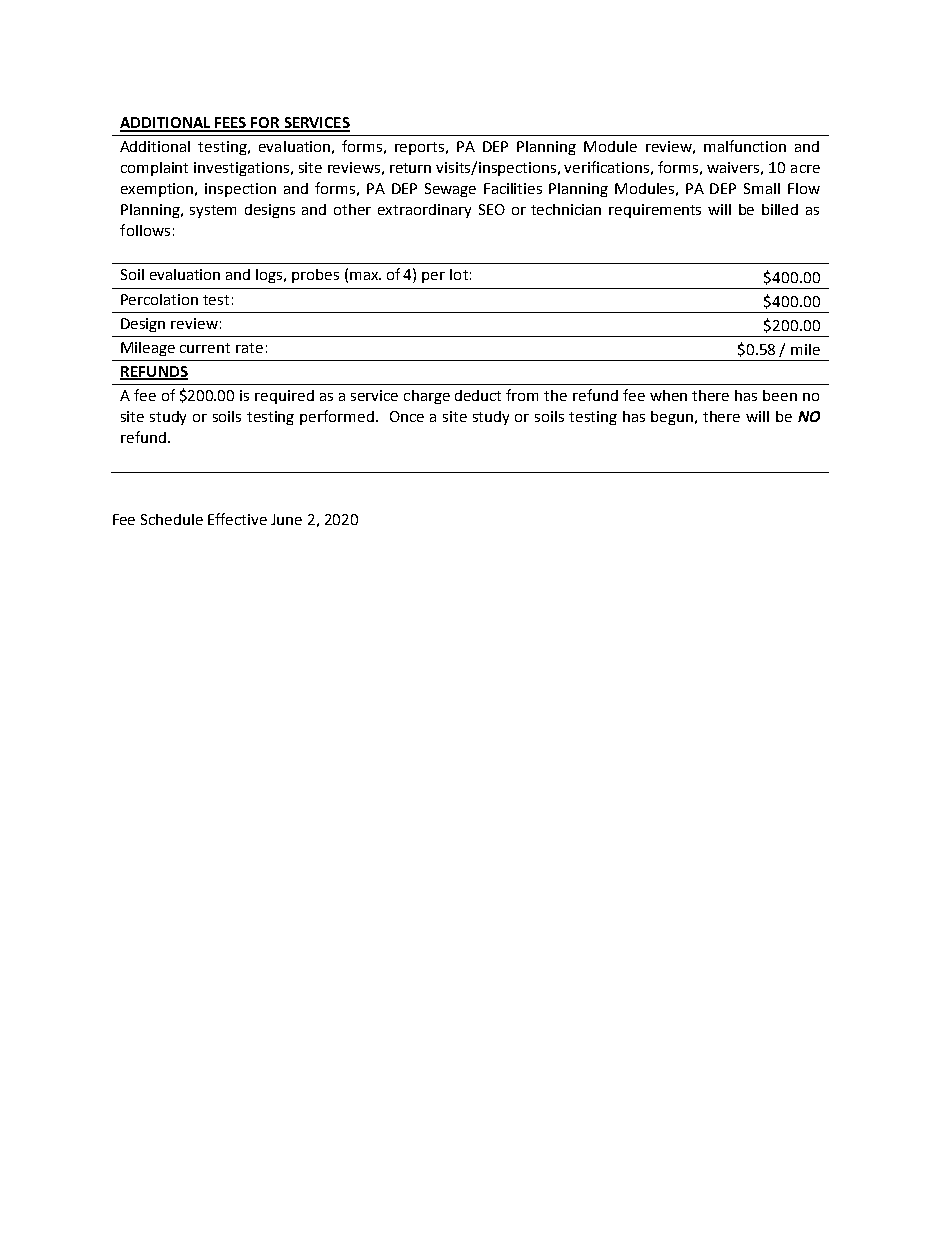 This screenshot has height=1233, width=952. I want to click on lot, so click(459, 274).
